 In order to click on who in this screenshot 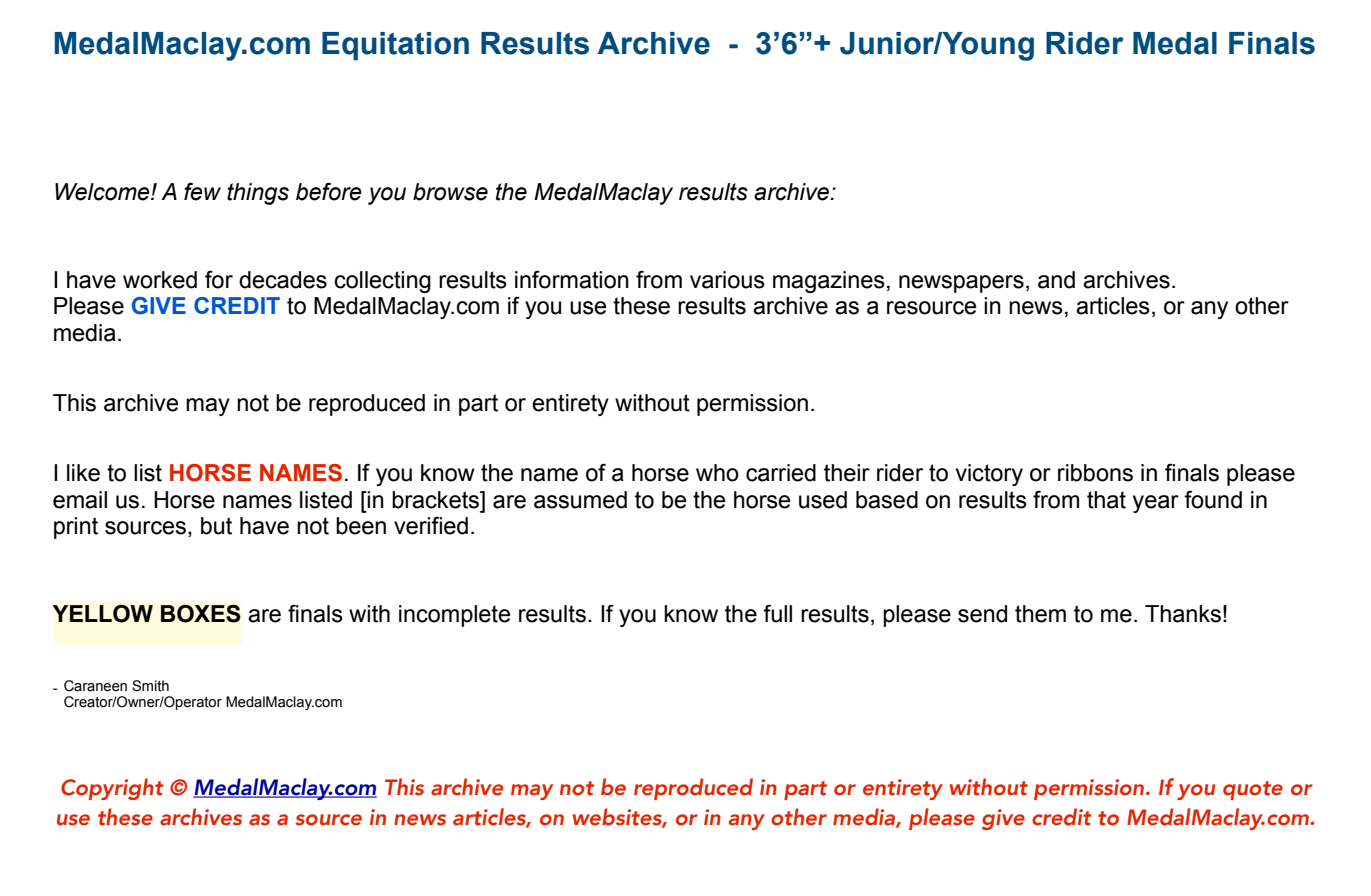, I will do `click(717, 473)`.
